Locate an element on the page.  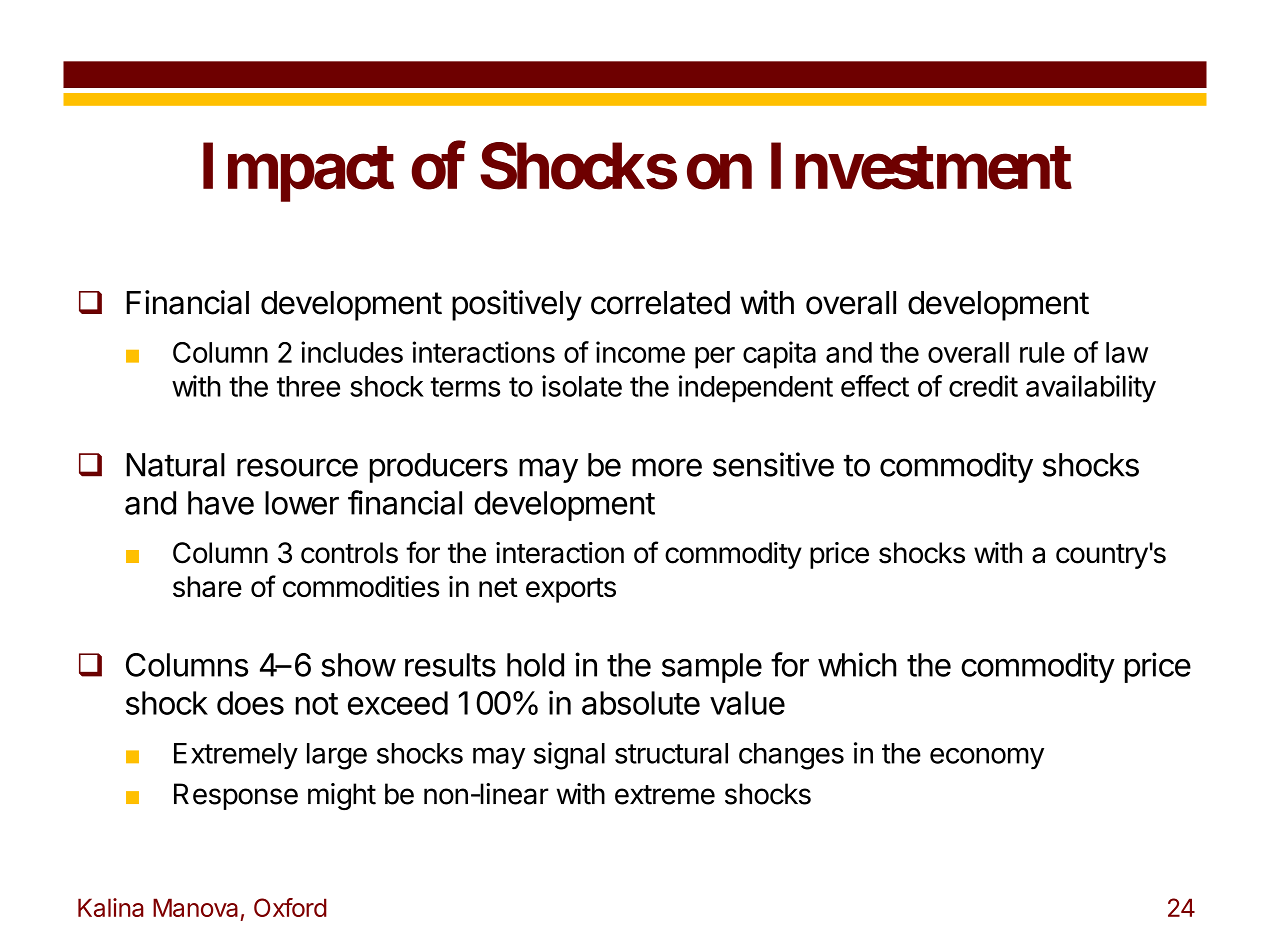
sample is located at coordinates (712, 668).
